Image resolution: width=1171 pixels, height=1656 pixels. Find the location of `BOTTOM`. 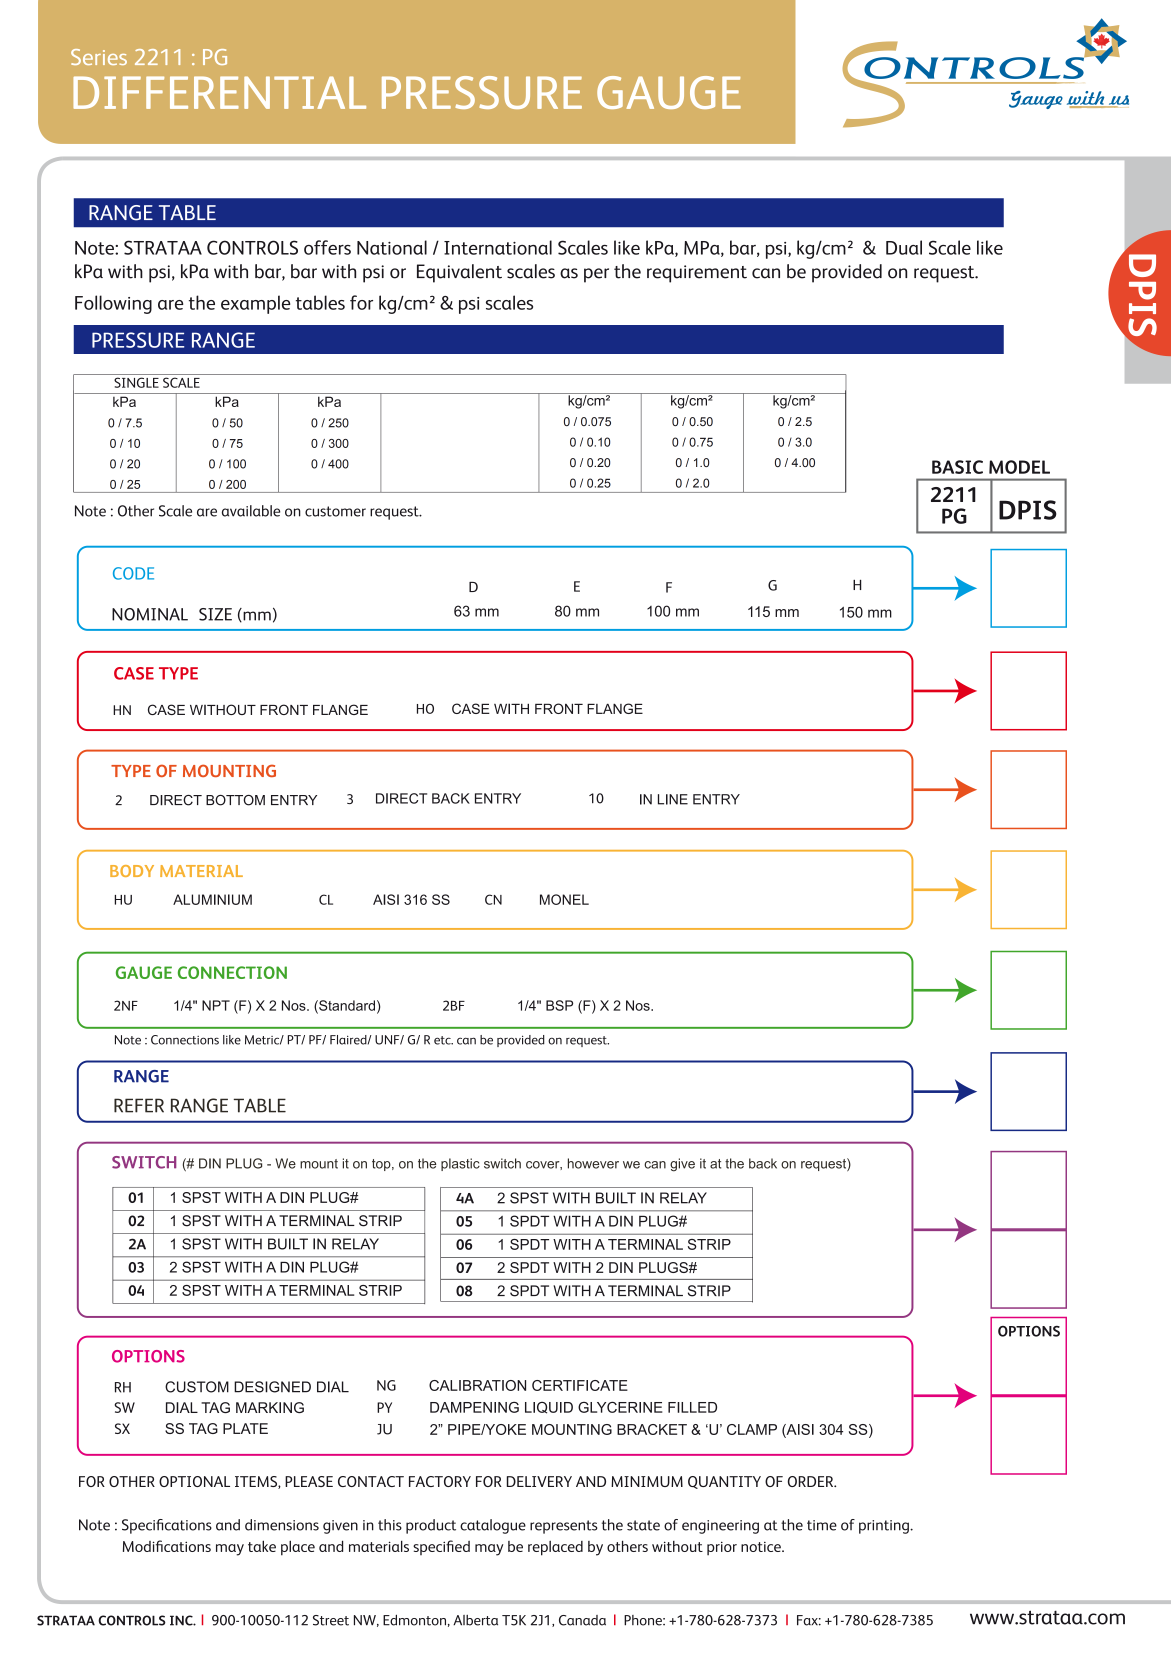

BOTTOM is located at coordinates (235, 800).
